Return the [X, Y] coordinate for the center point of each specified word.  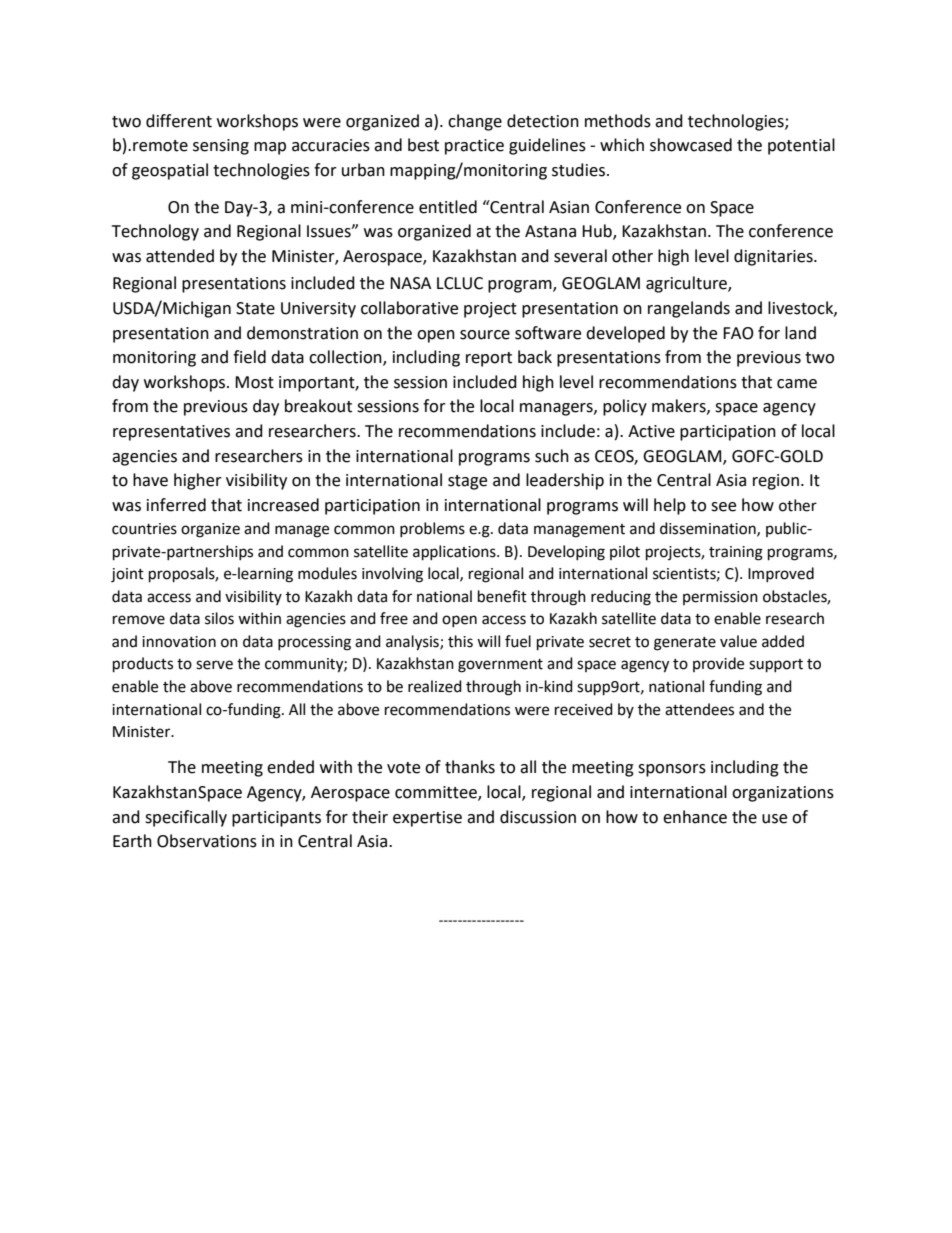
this [460, 641]
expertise [427, 819]
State [255, 308]
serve [214, 665]
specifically [186, 818]
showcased [691, 145]
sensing [221, 147]
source [485, 335]
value [738, 641]
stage [467, 482]
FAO [738, 333]
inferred [176, 505]
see [723, 507]
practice [474, 147]
